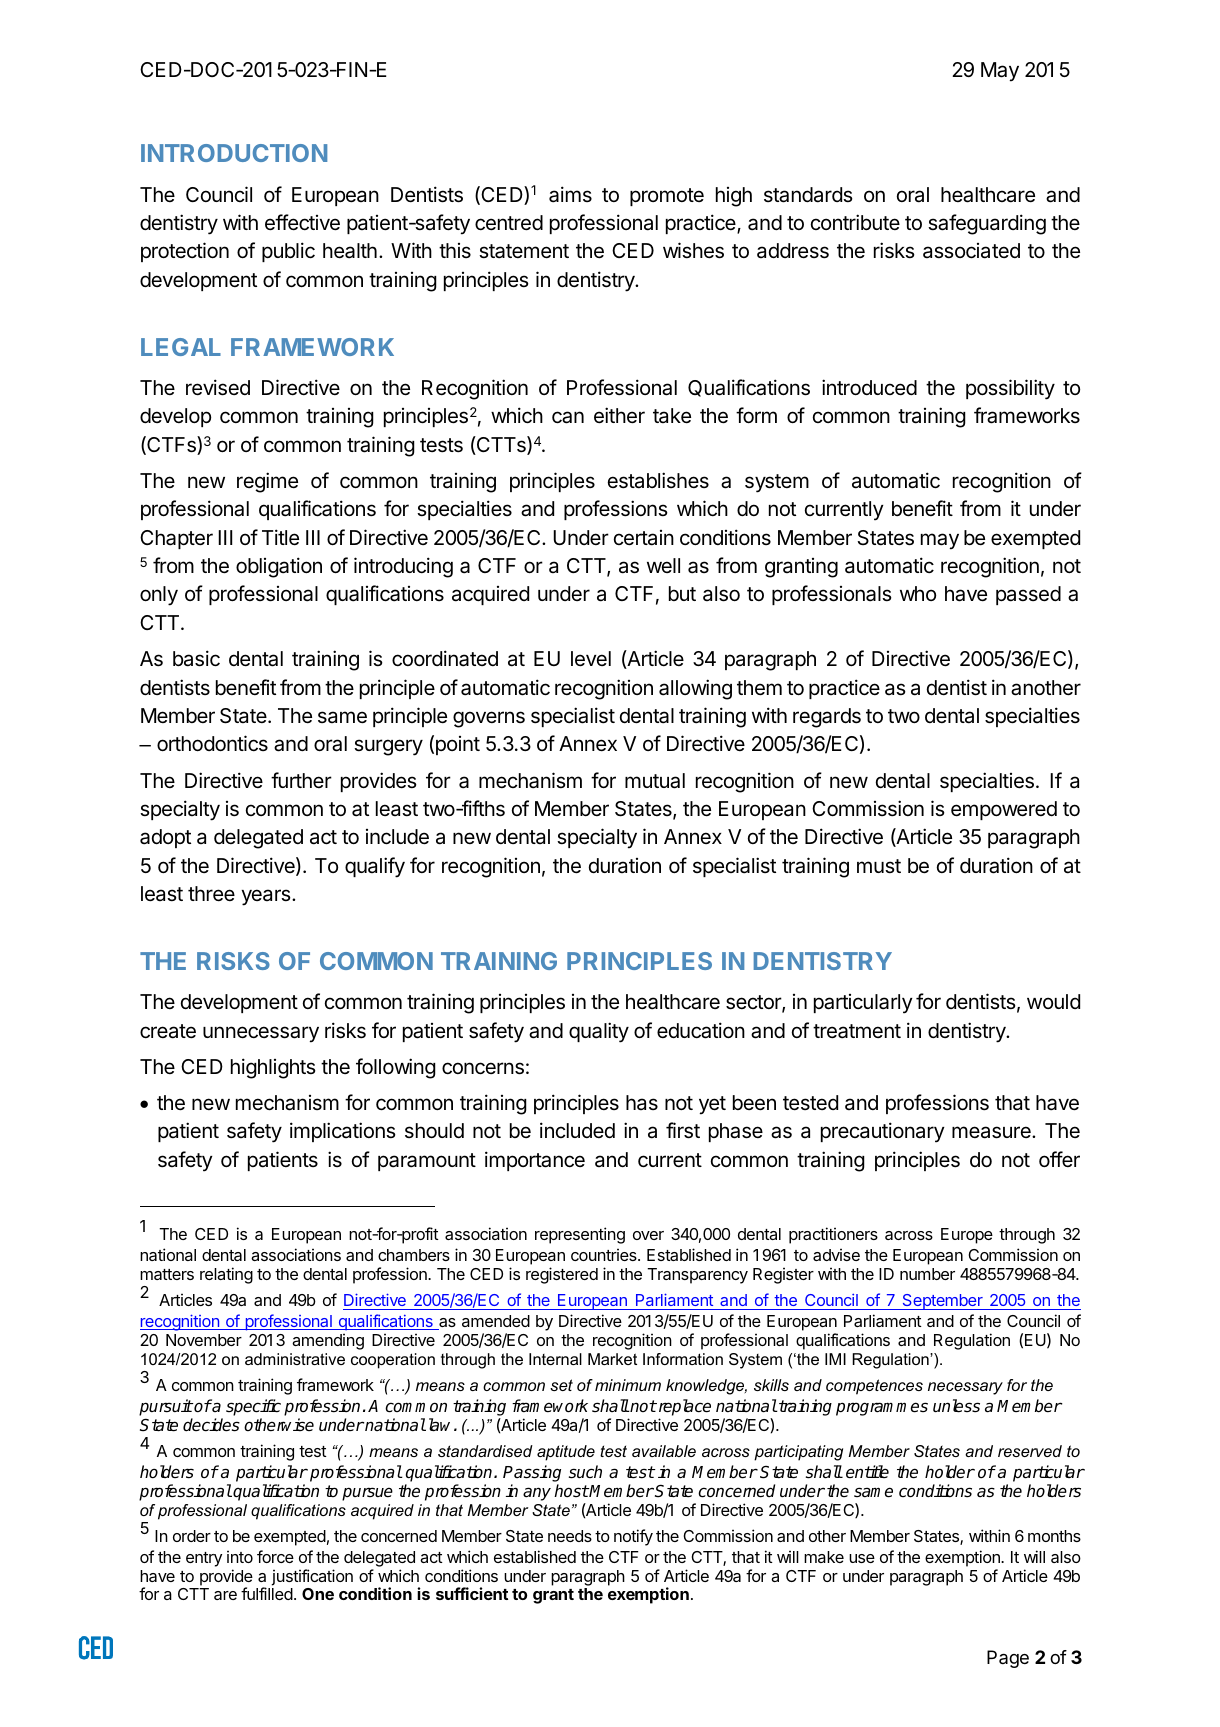 The height and width of the document is (1727, 1220). Describe the element at coordinates (683, 1130) in the document. I see `first` at that location.
